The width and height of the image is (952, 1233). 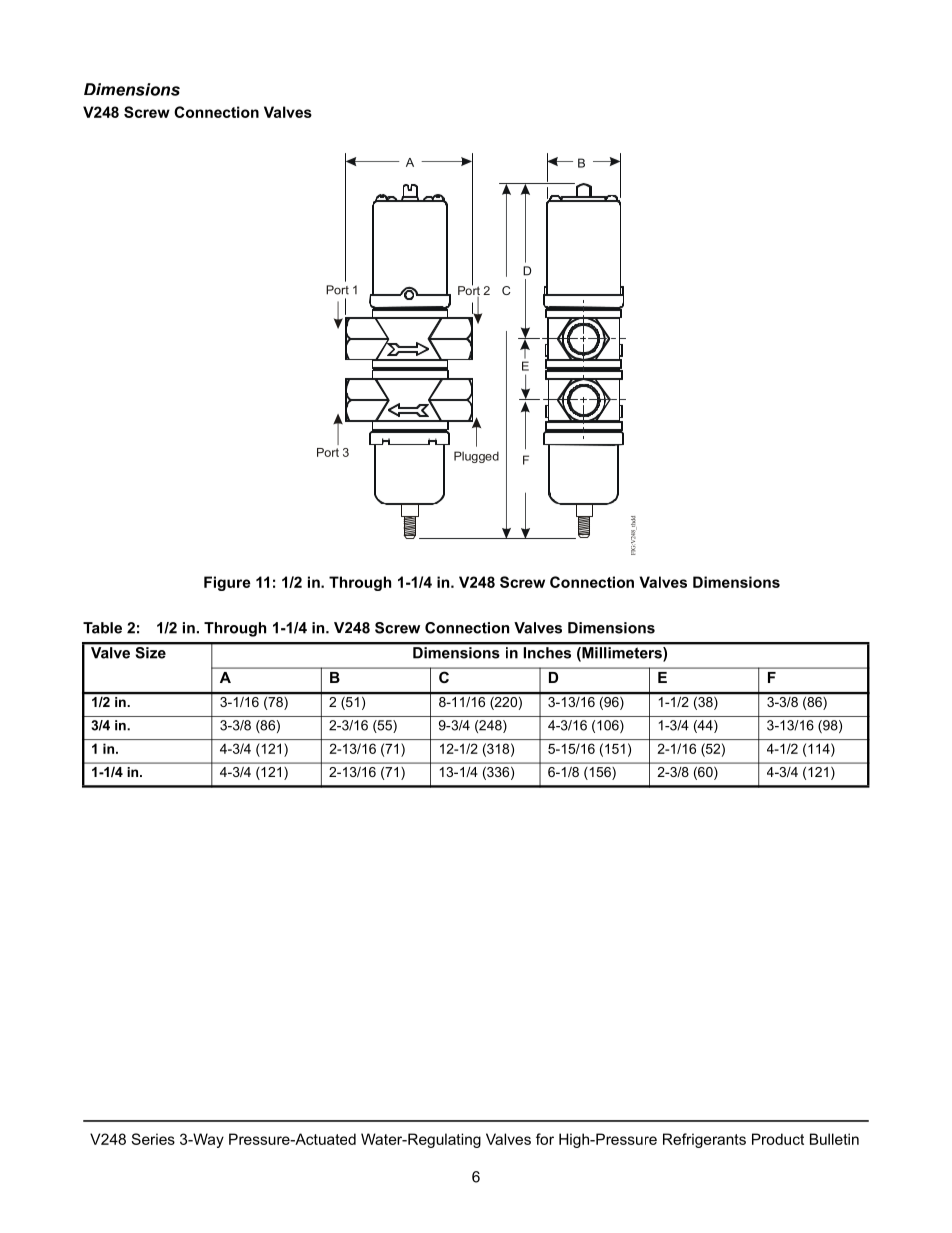 I want to click on Inches, so click(x=547, y=653).
